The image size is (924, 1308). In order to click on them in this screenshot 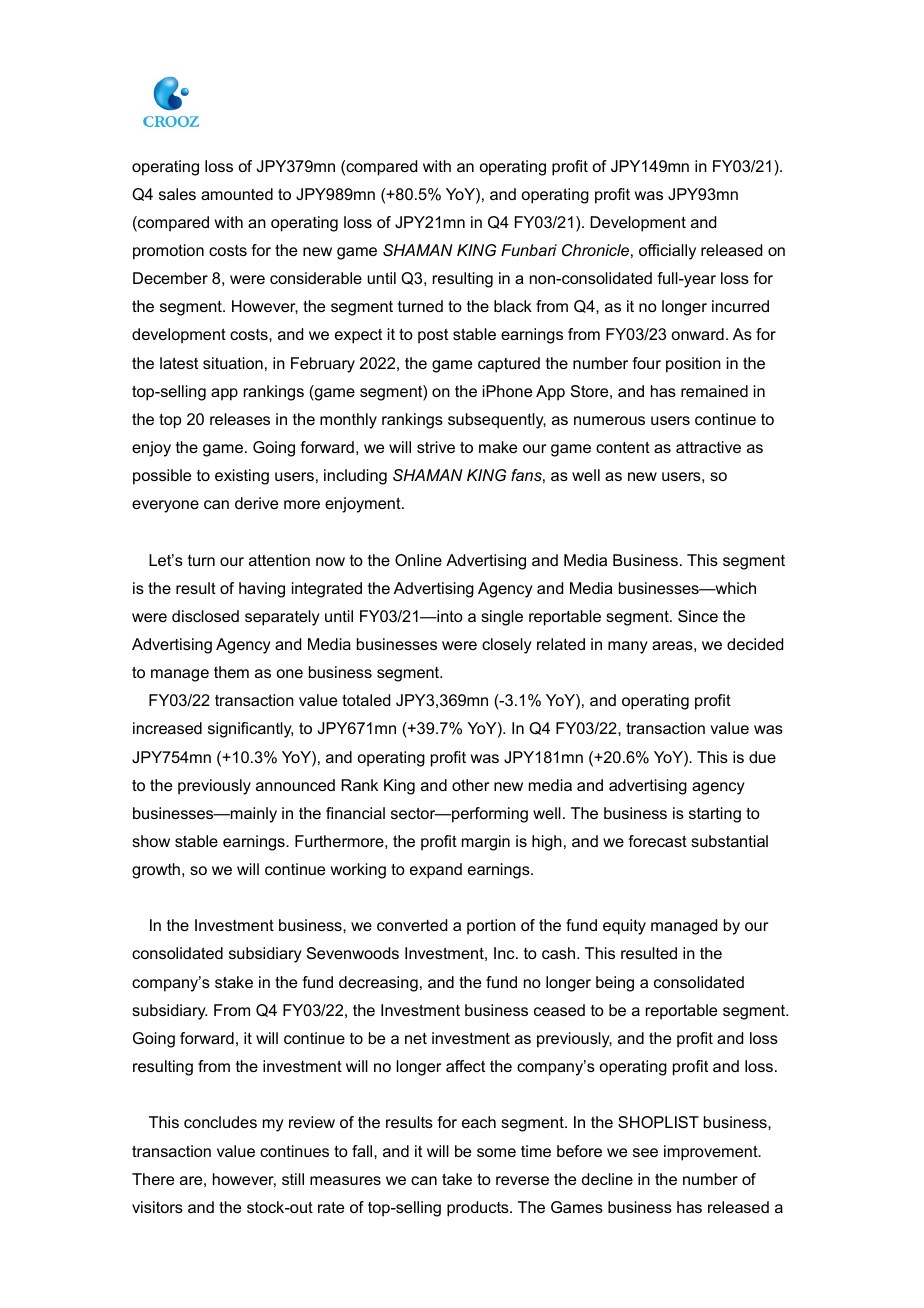, I will do `click(231, 672)`.
